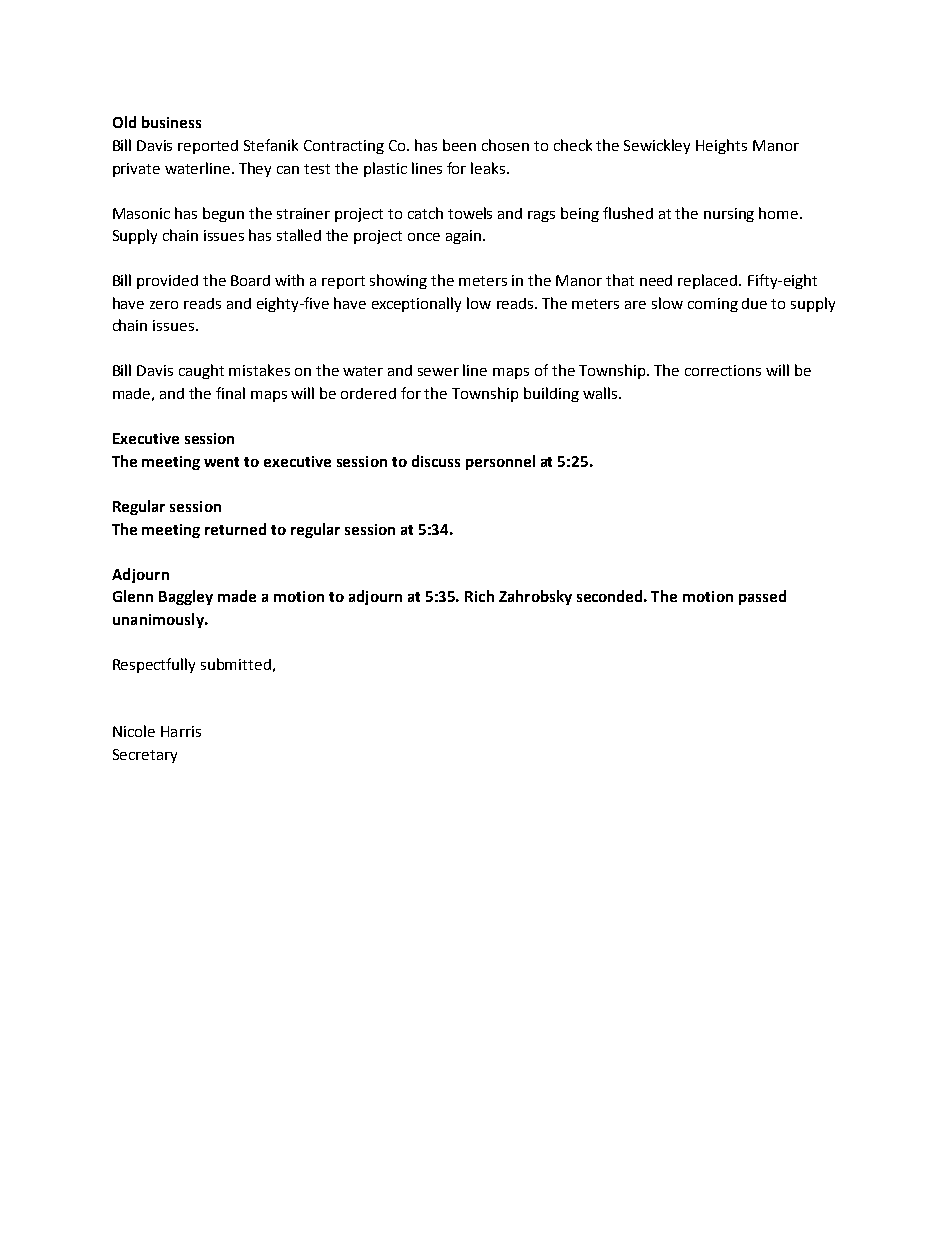 This image has height=1233, width=952. Describe the element at coordinates (133, 596) in the image. I see `Glenn` at that location.
